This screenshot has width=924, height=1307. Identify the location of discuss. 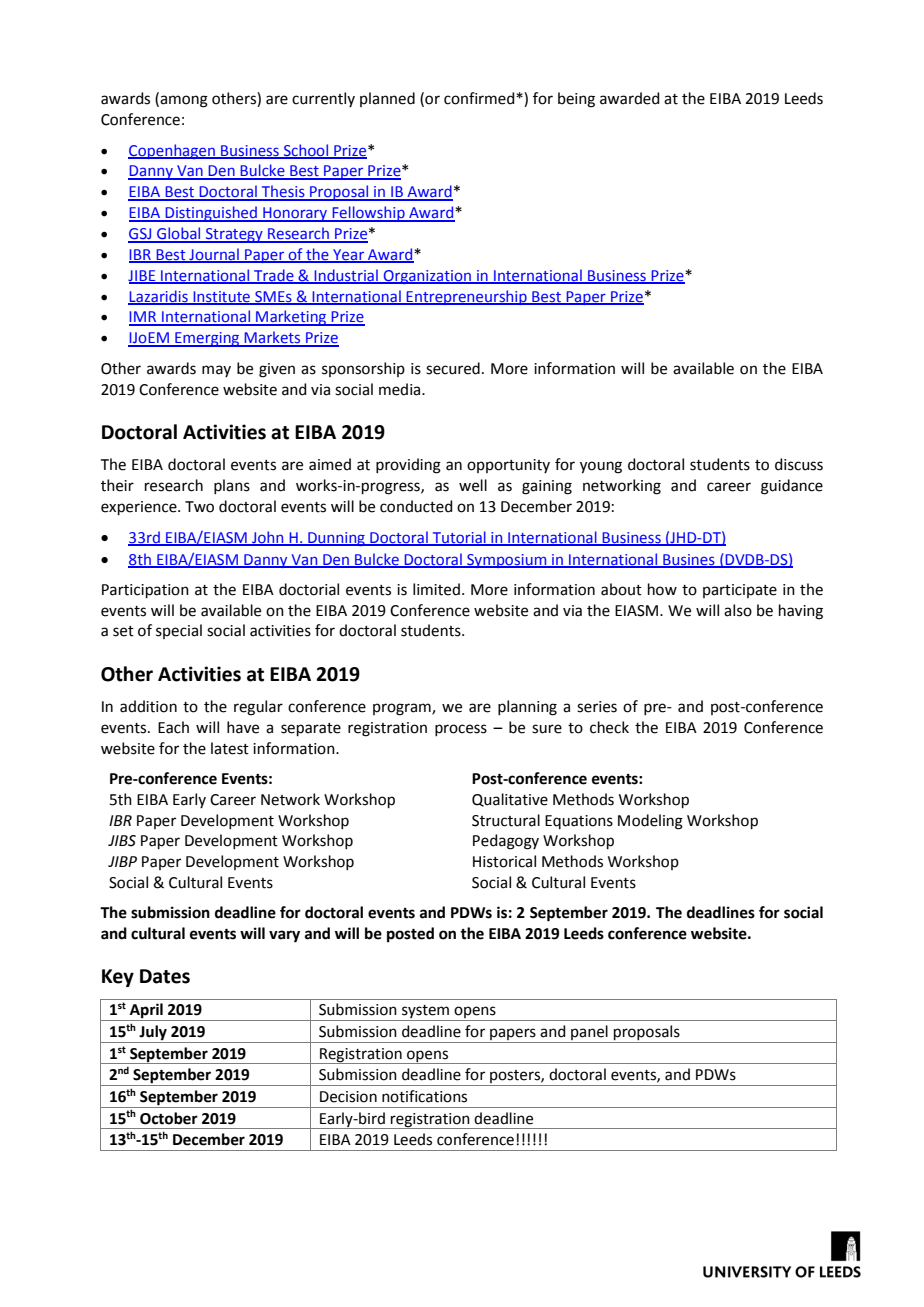
(799, 464).
